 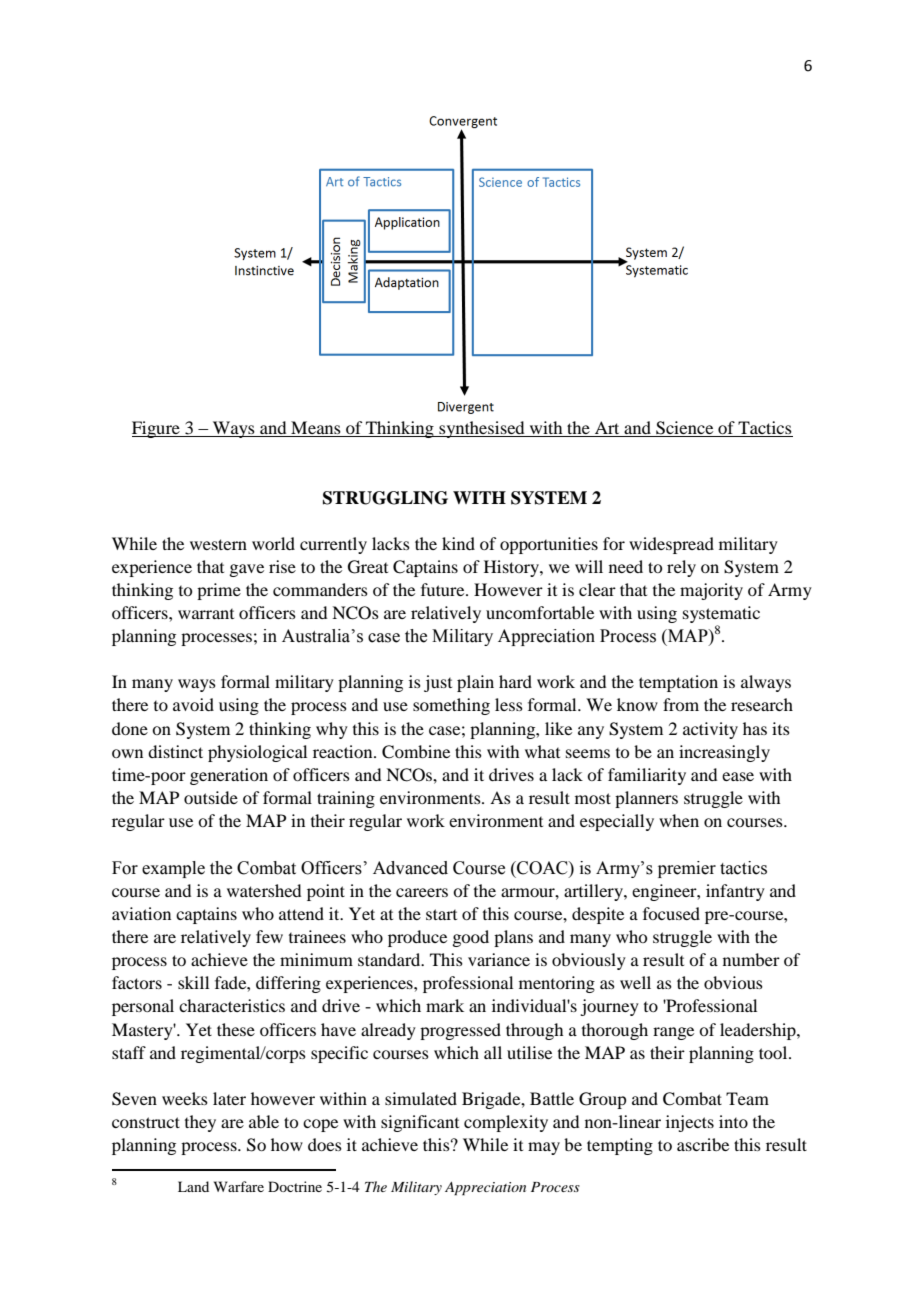 I want to click on focused, so click(x=671, y=913).
